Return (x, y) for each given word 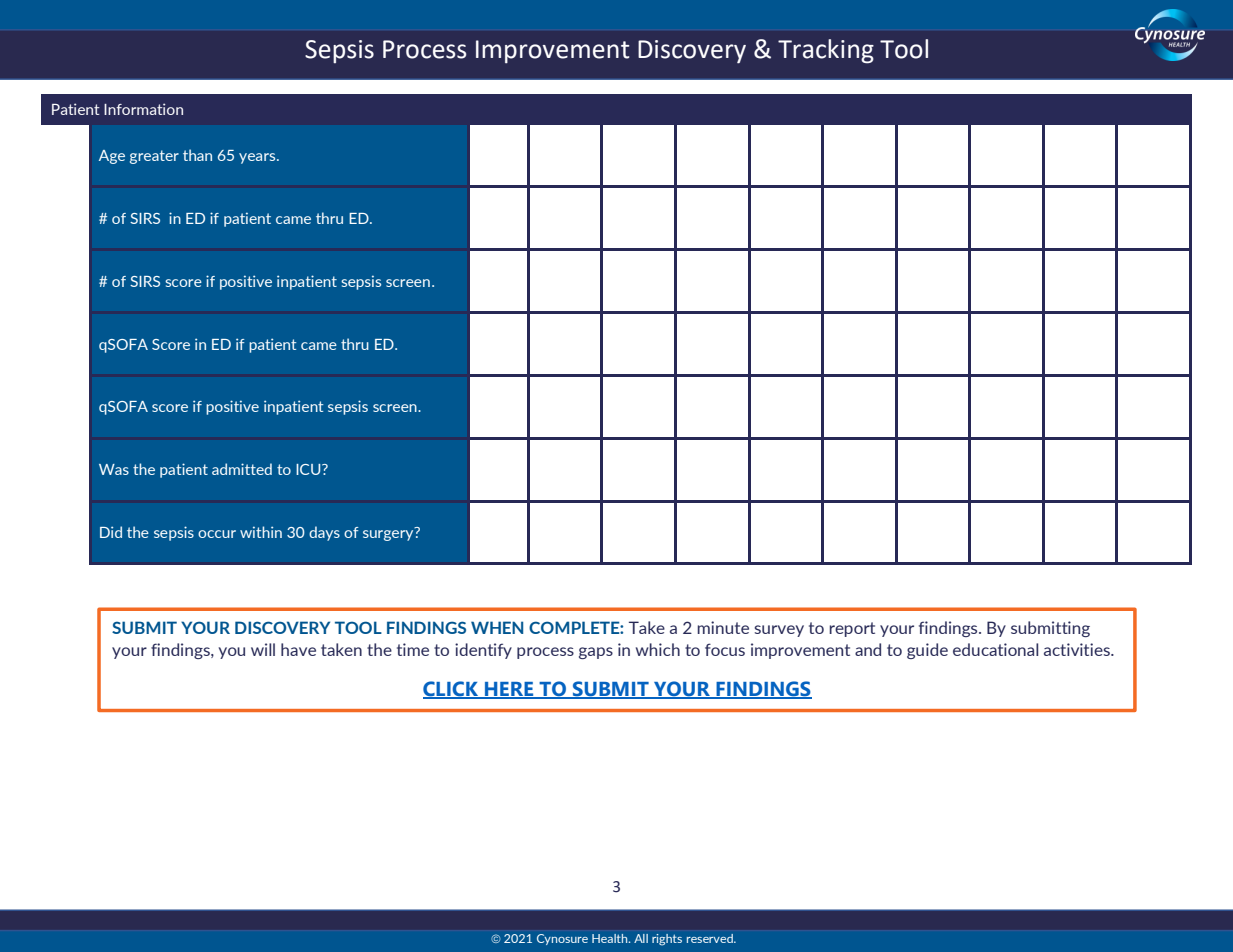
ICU (309, 469)
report (852, 629)
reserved (711, 938)
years (258, 158)
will (263, 649)
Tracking (826, 51)
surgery (388, 535)
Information (143, 109)
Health (611, 938)
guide (927, 651)
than (197, 155)
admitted (242, 469)
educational (995, 649)
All (641, 938)
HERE (509, 690)
